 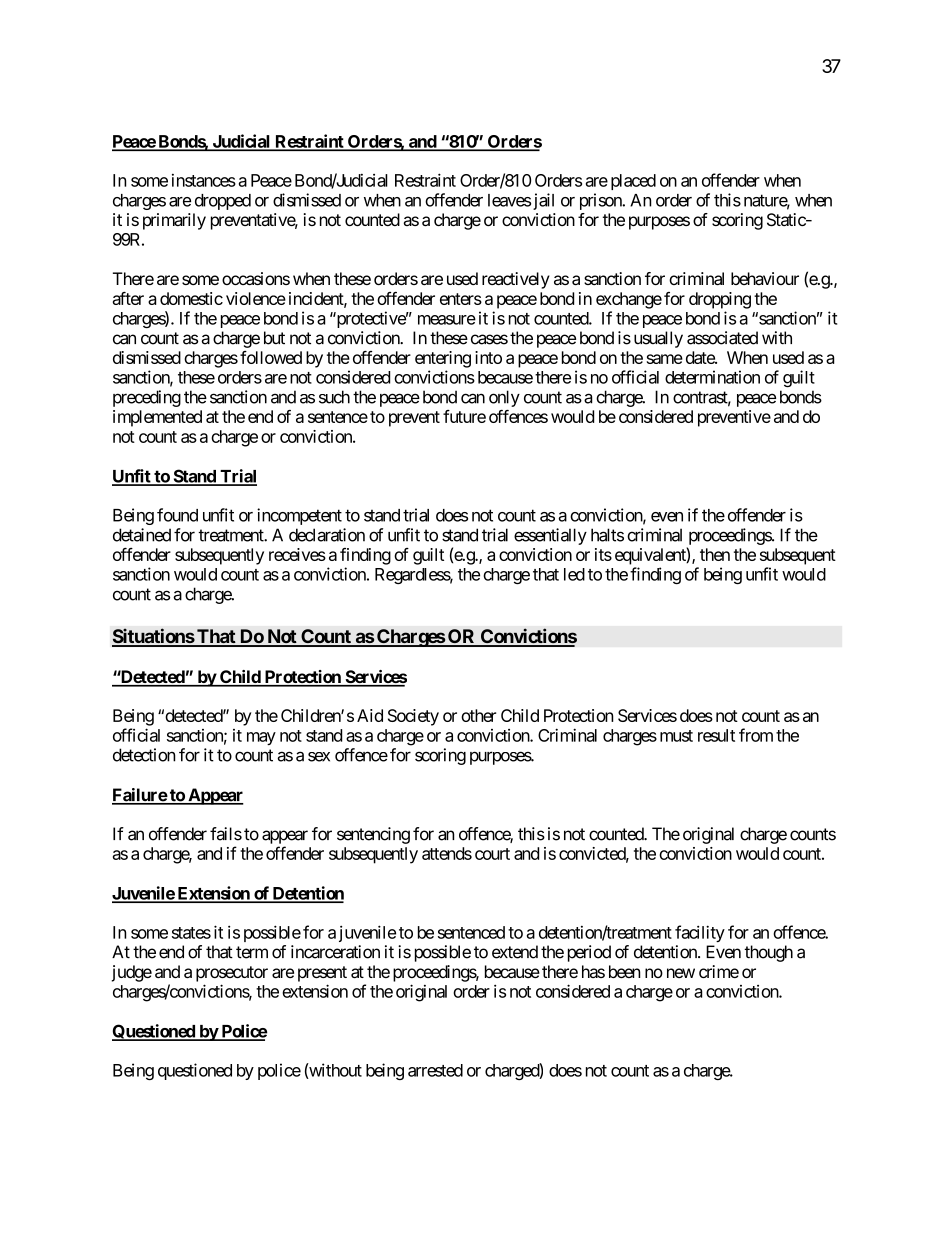 What do you see at coordinates (550, 536) in the document?
I see `essentially` at bounding box center [550, 536].
